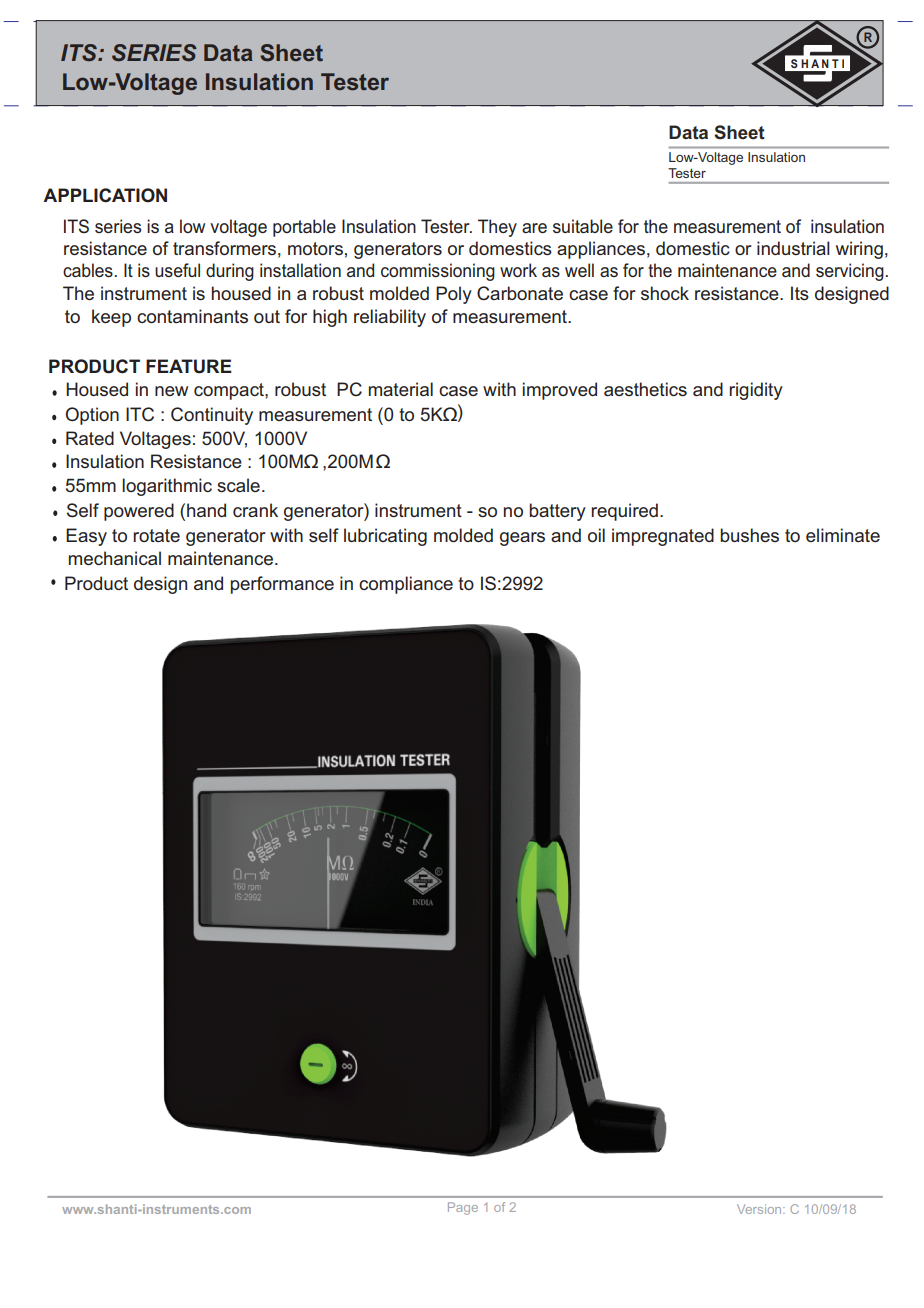 This document has height=1308, width=924. Describe the element at coordinates (749, 535) in the document. I see `bushes` at that location.
